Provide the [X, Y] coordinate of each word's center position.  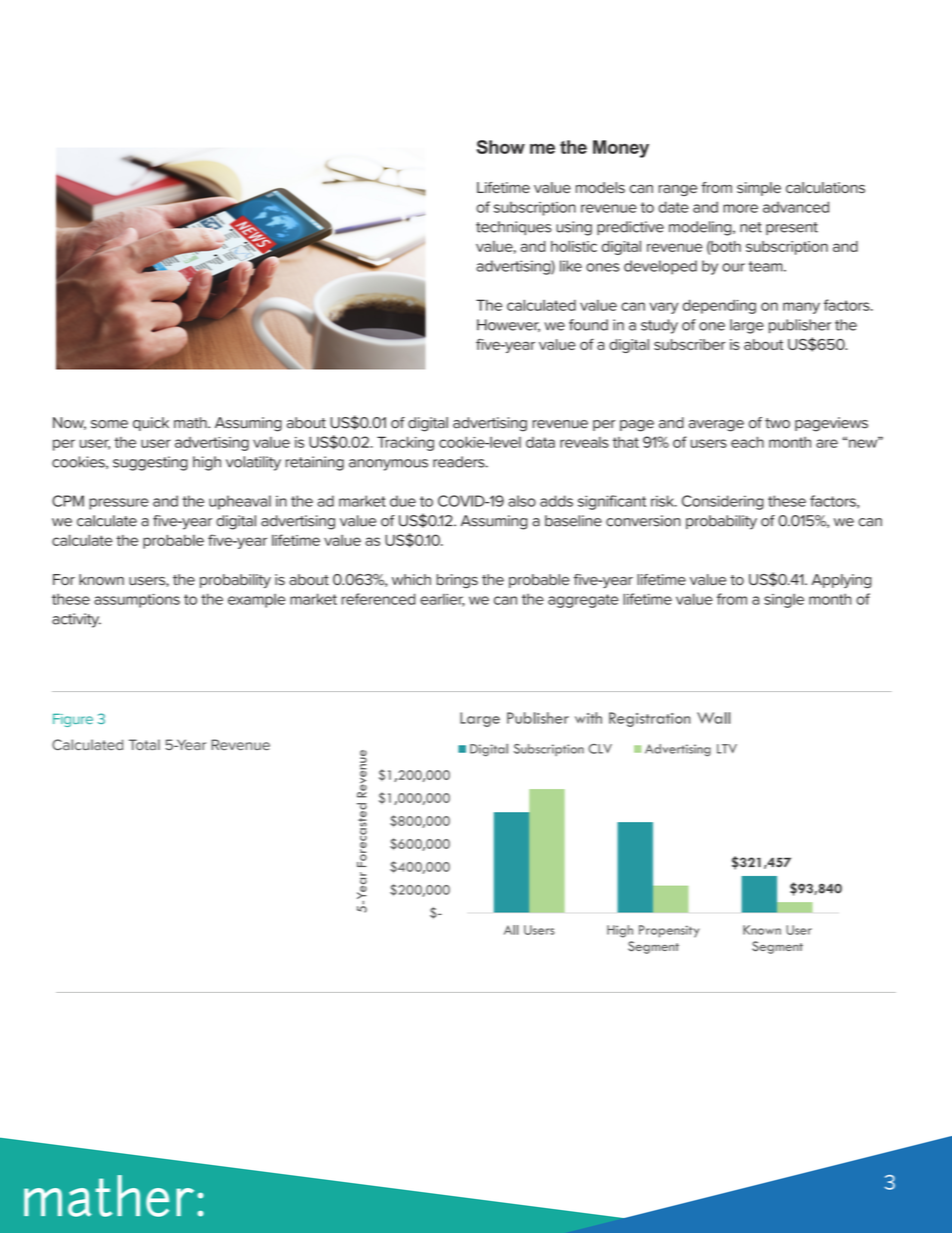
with [588, 718]
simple [759, 189]
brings [457, 581]
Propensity [669, 931]
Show [501, 147]
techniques [513, 228]
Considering [723, 502]
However [508, 325]
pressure [119, 504]
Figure [73, 720]
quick [151, 424]
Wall [713, 718]
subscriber [689, 344]
